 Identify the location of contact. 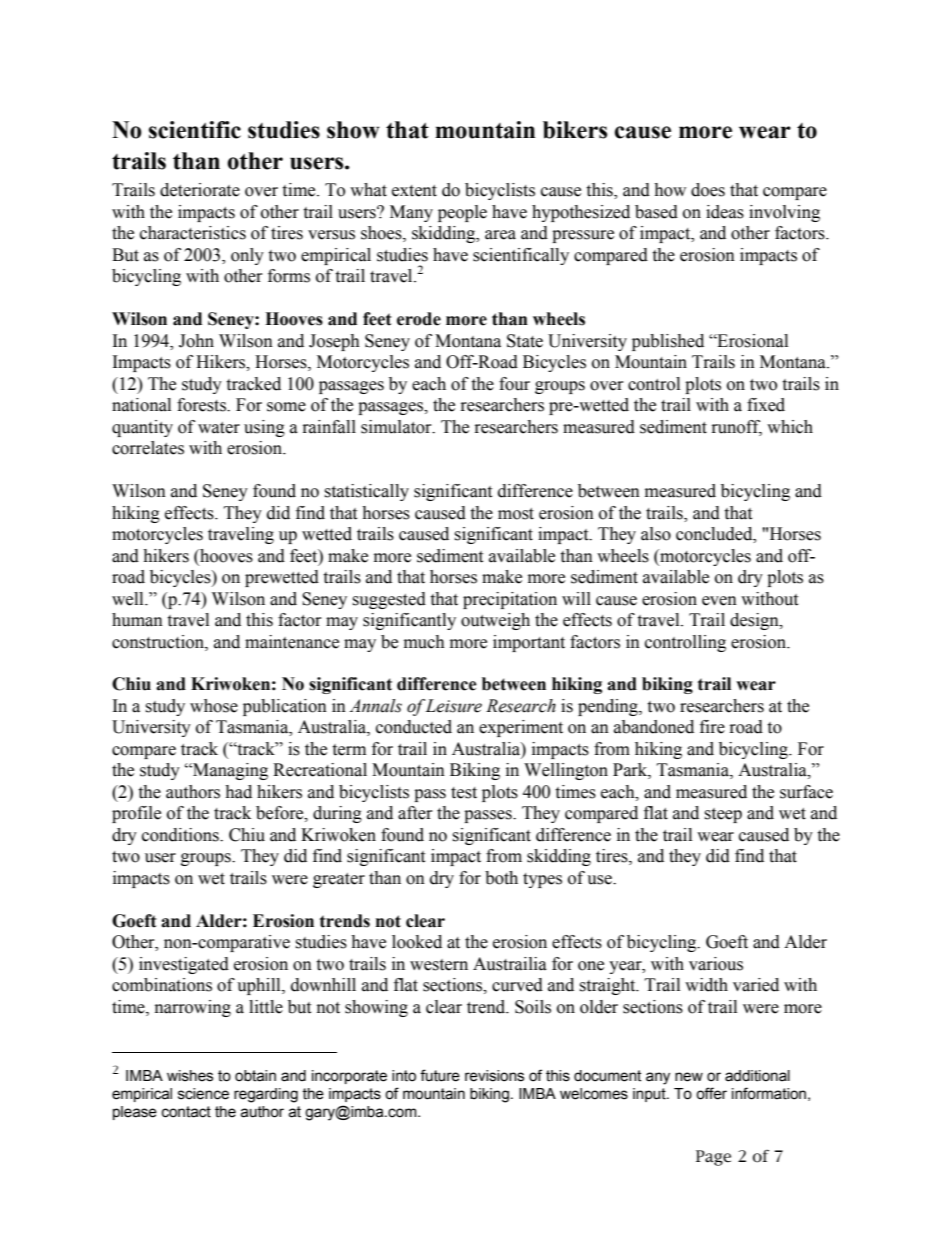
(186, 1112).
